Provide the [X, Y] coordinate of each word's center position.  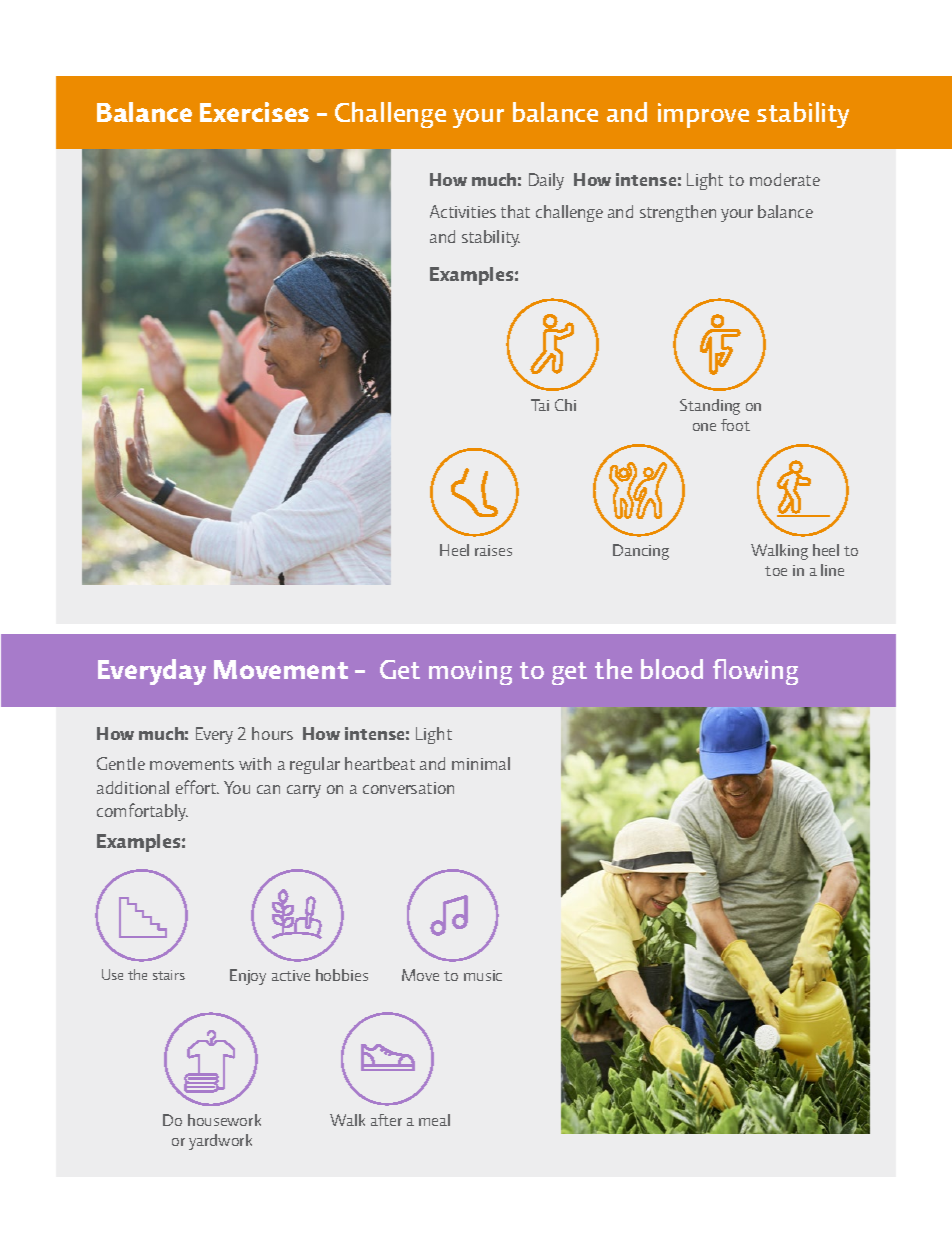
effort [197, 787]
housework [224, 1120]
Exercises [254, 112]
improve [703, 115]
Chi [565, 405]
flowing [755, 672]
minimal [481, 763]
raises [493, 550]
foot [735, 425]
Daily [546, 181]
